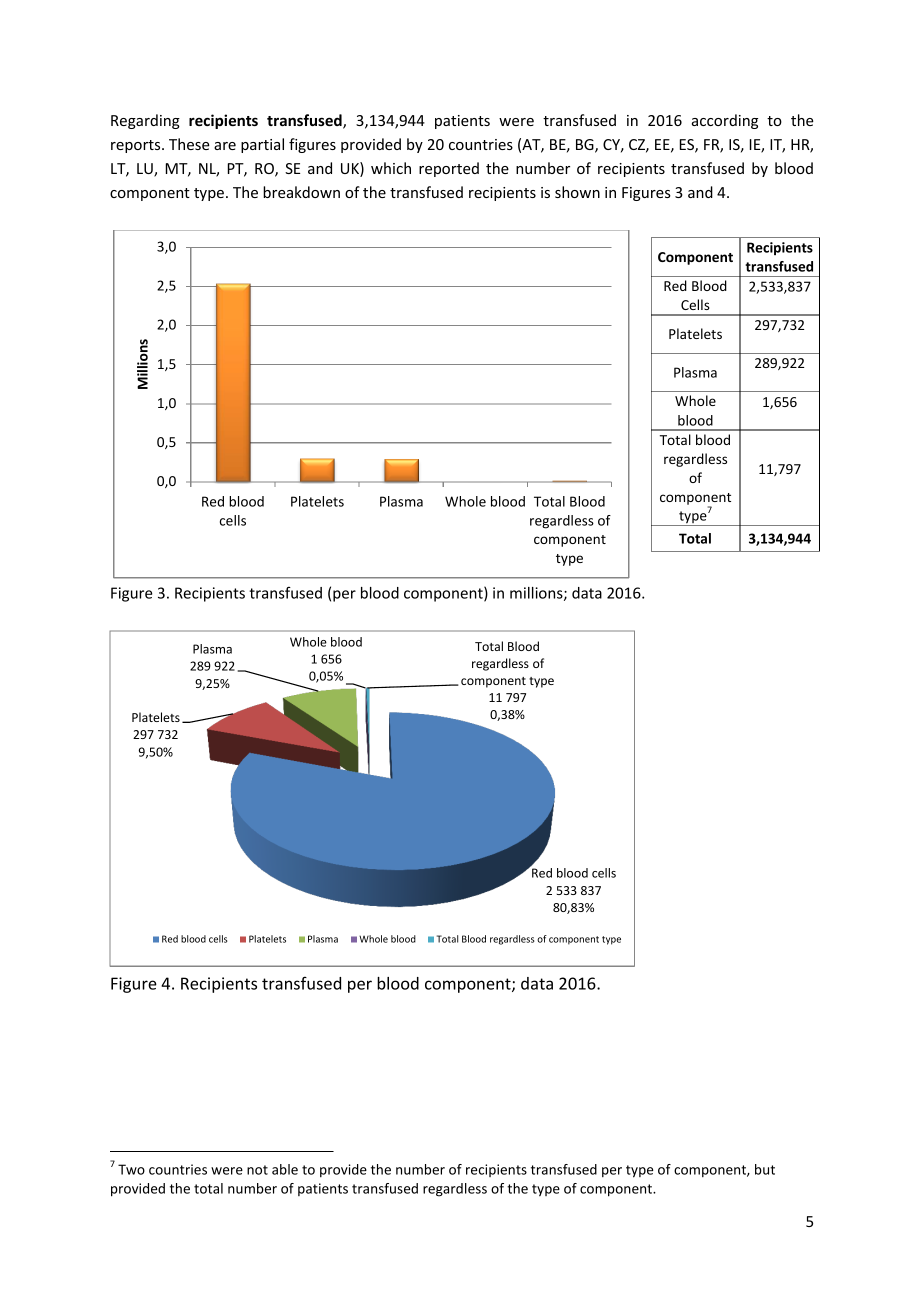 This screenshot has height=1308, width=924. Describe the element at coordinates (257, 1170) in the screenshot. I see `not` at that location.
